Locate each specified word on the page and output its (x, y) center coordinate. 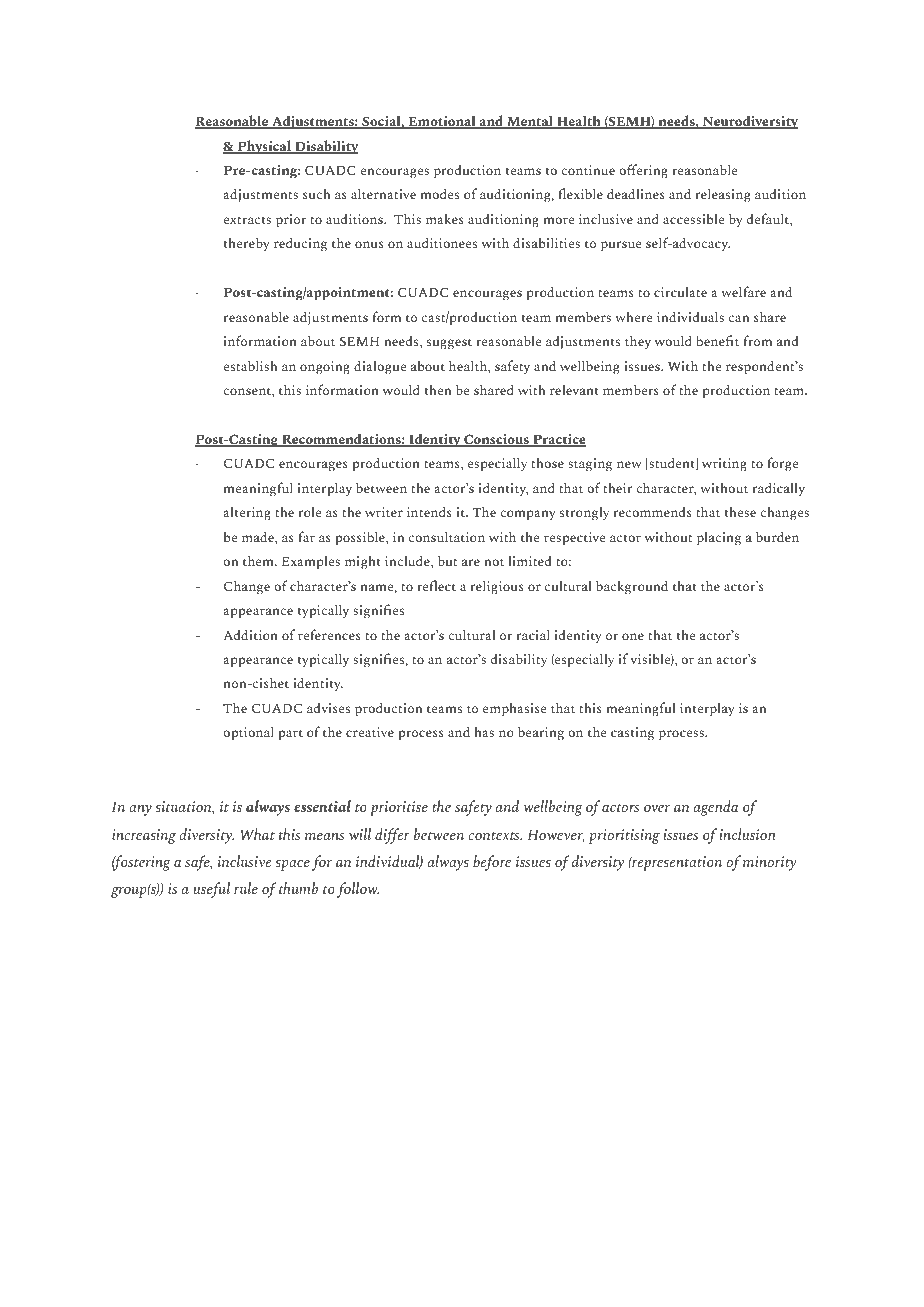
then (438, 390)
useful (212, 890)
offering (643, 171)
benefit (717, 340)
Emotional (442, 122)
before (492, 863)
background (632, 587)
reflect (436, 585)
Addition (251, 634)
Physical (264, 147)
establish (250, 365)
